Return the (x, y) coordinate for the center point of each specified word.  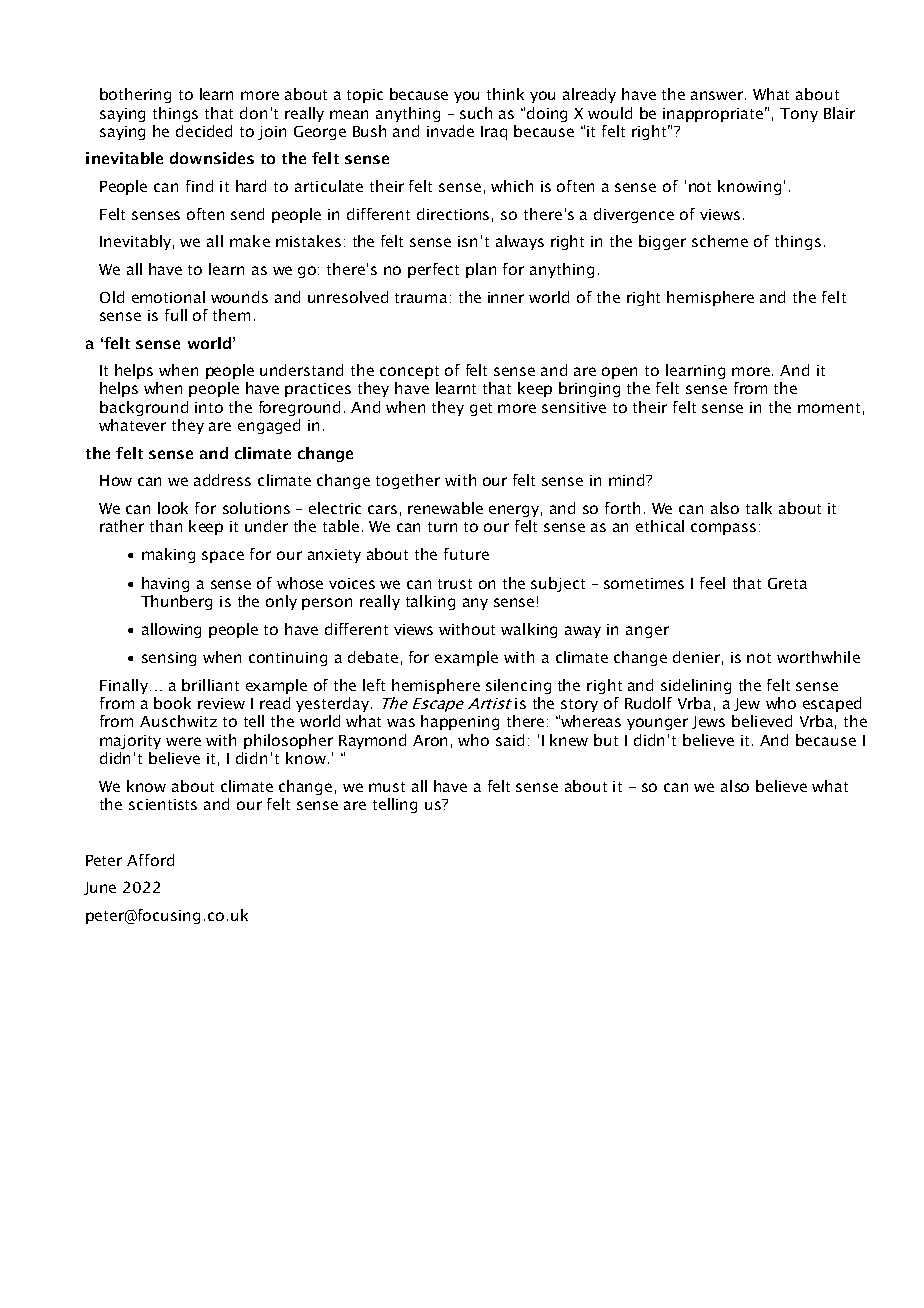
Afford (150, 860)
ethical (660, 526)
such (476, 113)
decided (204, 131)
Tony (799, 115)
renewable (445, 508)
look (173, 508)
